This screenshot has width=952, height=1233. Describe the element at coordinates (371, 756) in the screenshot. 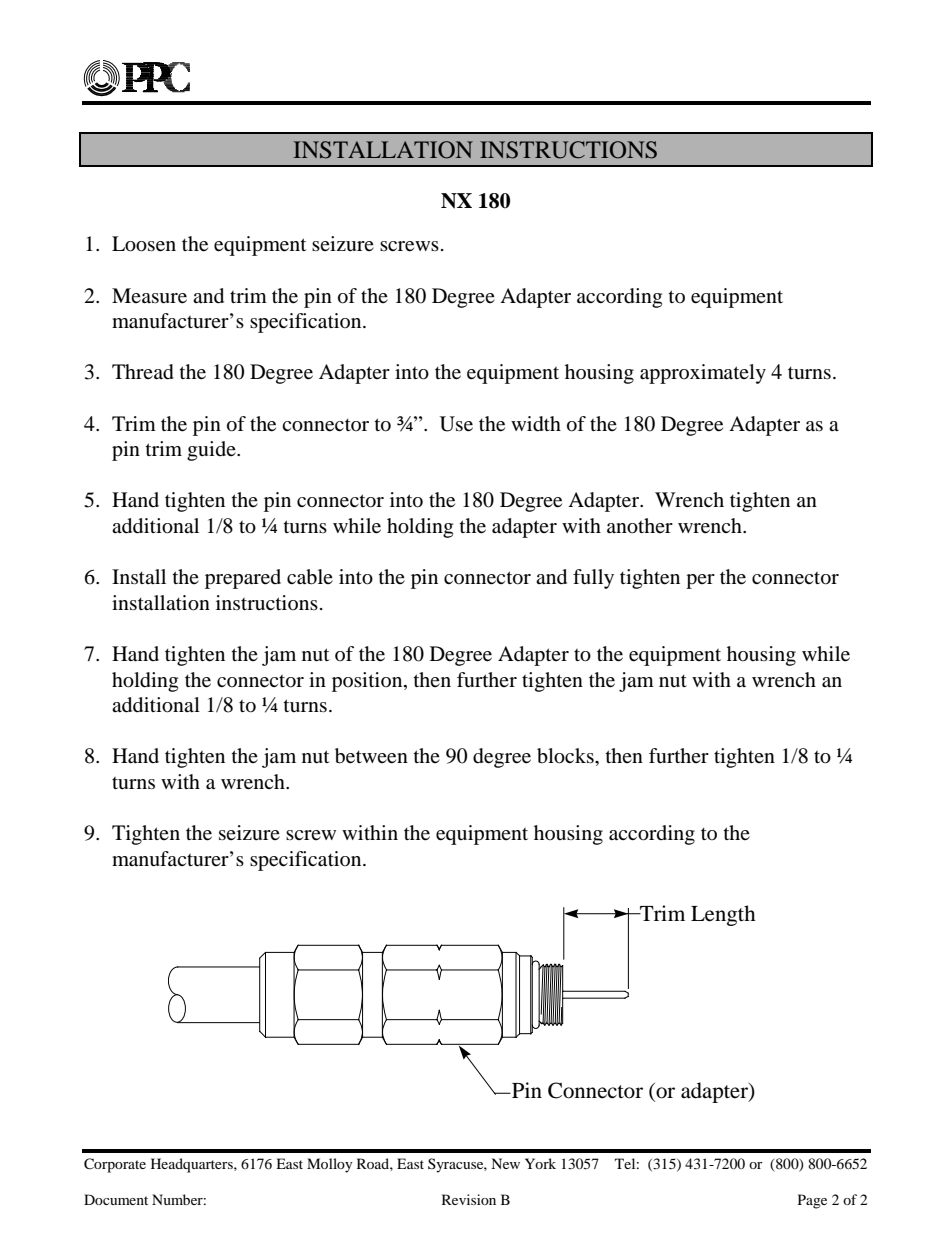

I see `between` at that location.
